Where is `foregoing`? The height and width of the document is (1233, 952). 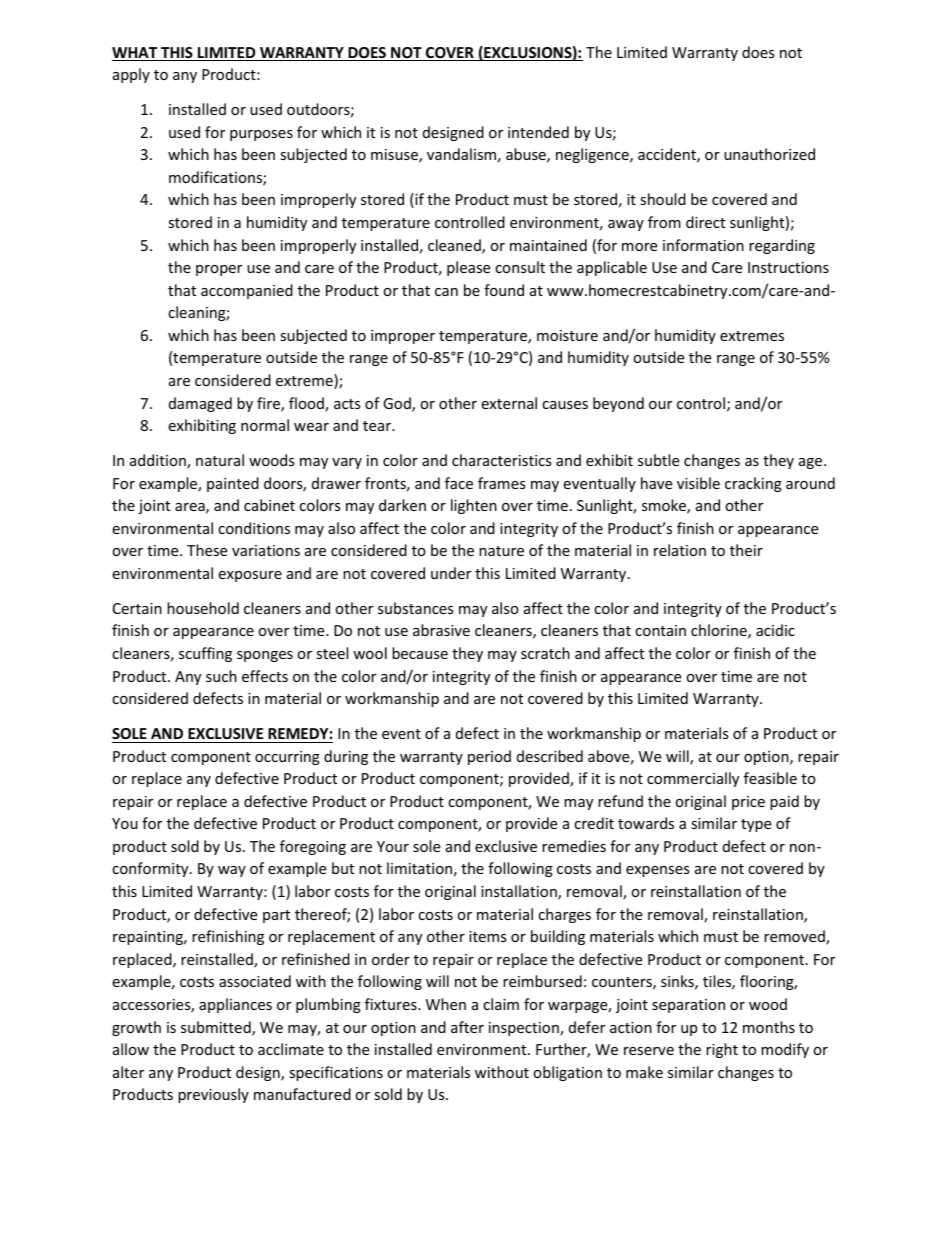 foregoing is located at coordinates (313, 847).
